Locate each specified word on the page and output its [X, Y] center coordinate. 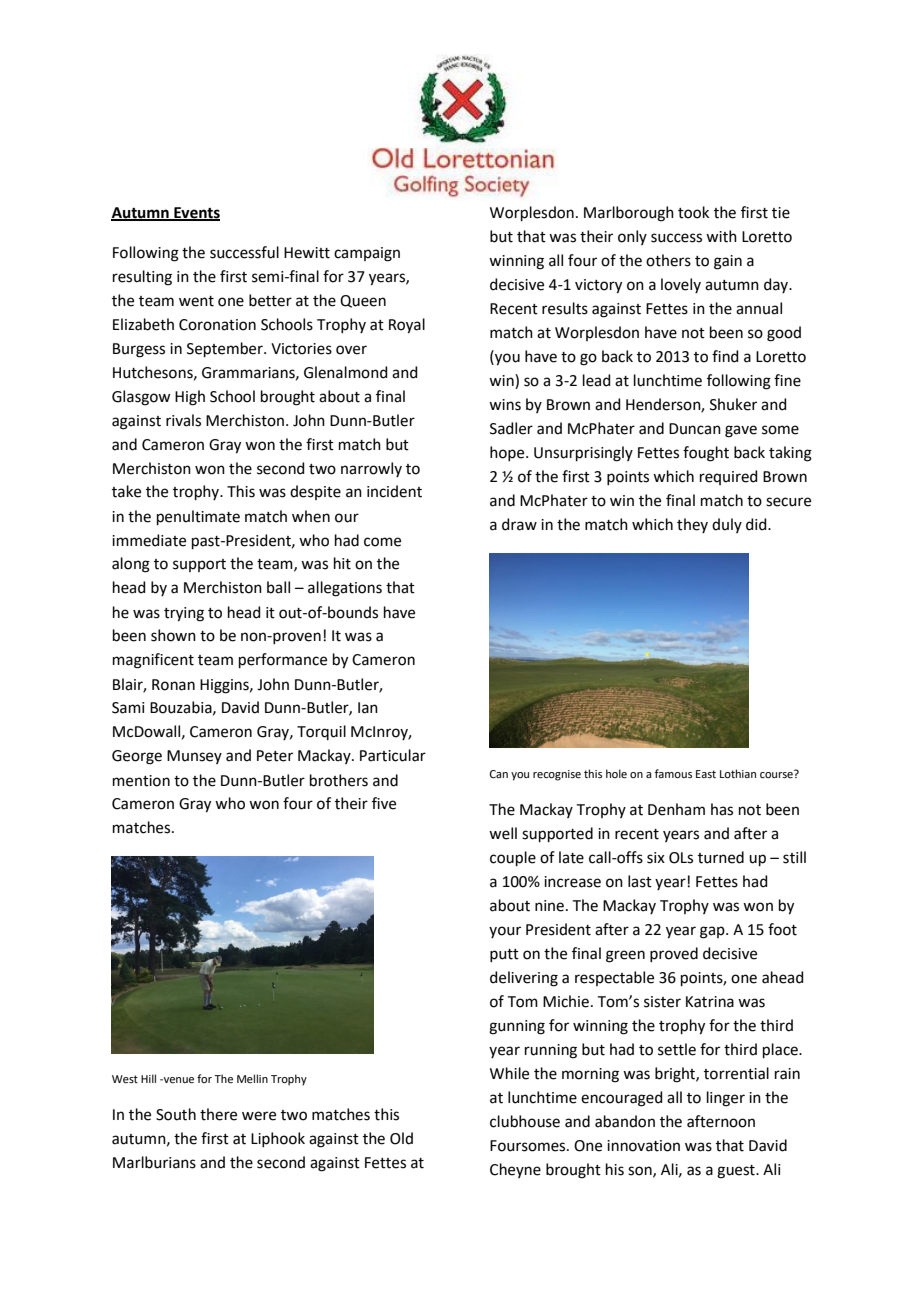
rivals [183, 420]
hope [508, 453]
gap [713, 932]
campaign [367, 254]
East [706, 774]
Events [196, 214]
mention [141, 781]
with [721, 236]
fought [706, 454]
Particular [393, 755]
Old [401, 1138]
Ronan [173, 685]
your [505, 932]
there [218, 1114]
